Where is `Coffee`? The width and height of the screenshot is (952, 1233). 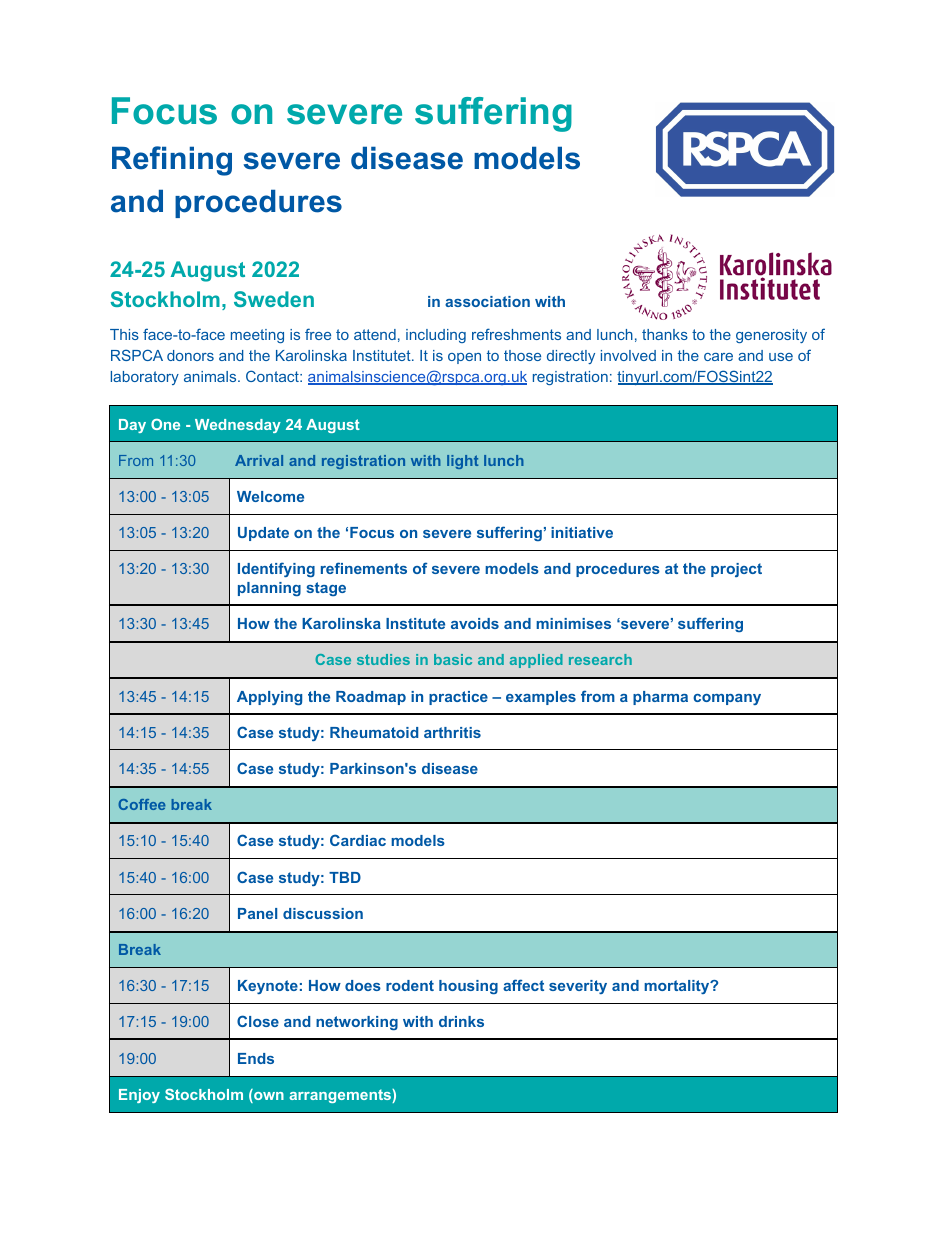 Coffee is located at coordinates (142, 804).
